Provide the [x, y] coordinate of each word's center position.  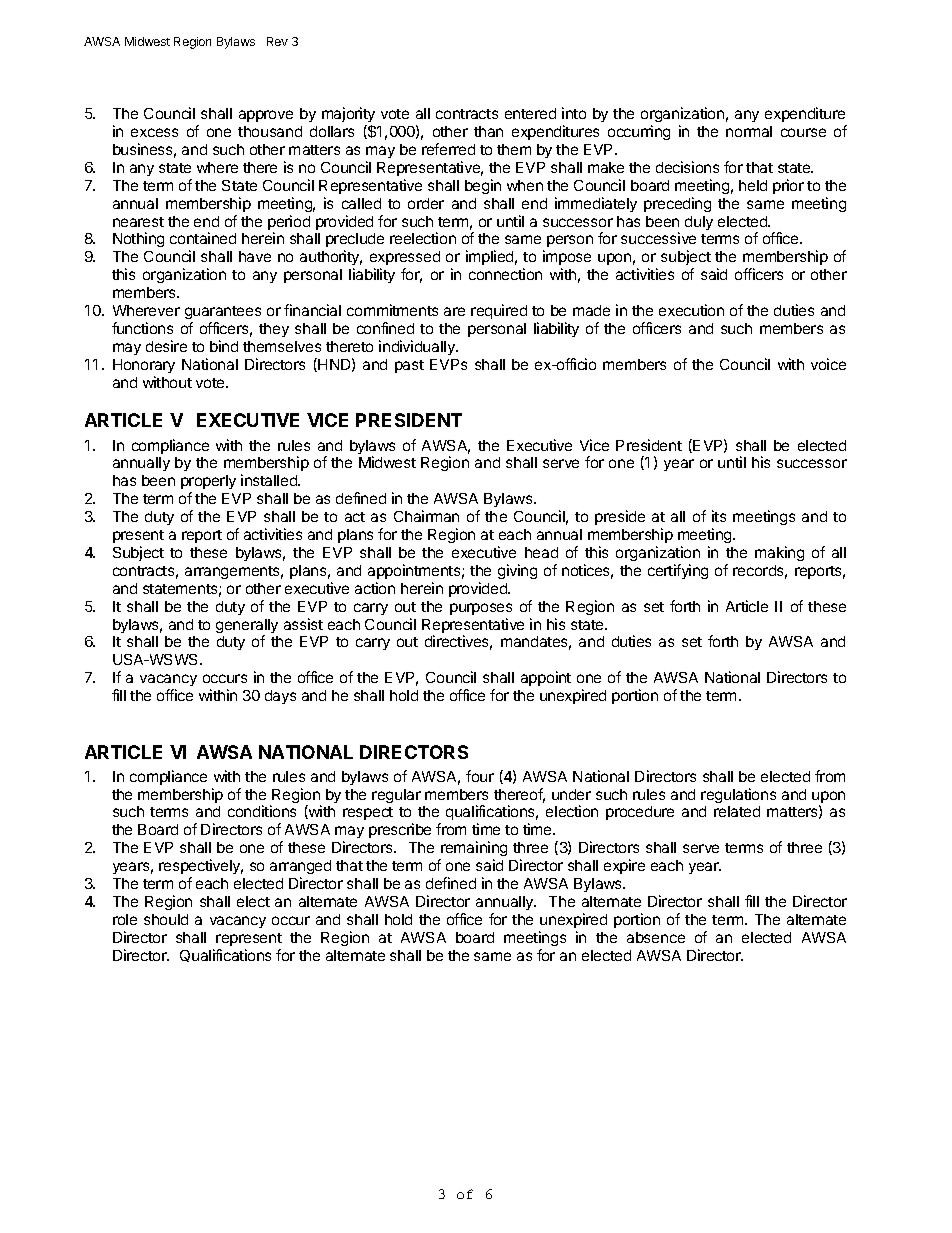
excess [154, 132]
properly [208, 484]
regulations [738, 795]
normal [749, 131]
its [719, 516]
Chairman [426, 516]
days [280, 697]
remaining [473, 850]
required [499, 311]
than [488, 131]
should [166, 919]
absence [656, 937]
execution [691, 310]
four [480, 776]
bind [224, 346]
